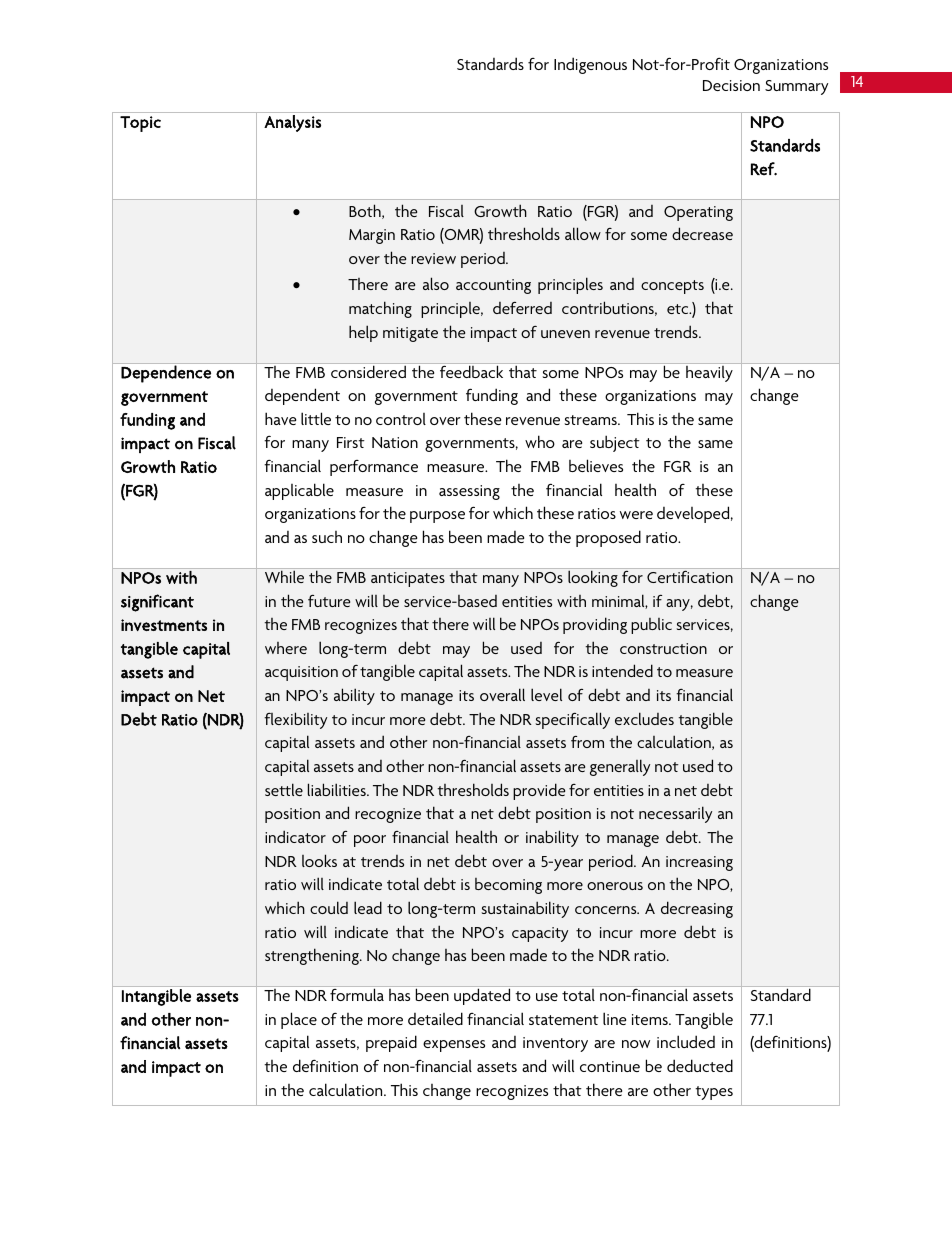  I want to click on Decision, so click(731, 85).
